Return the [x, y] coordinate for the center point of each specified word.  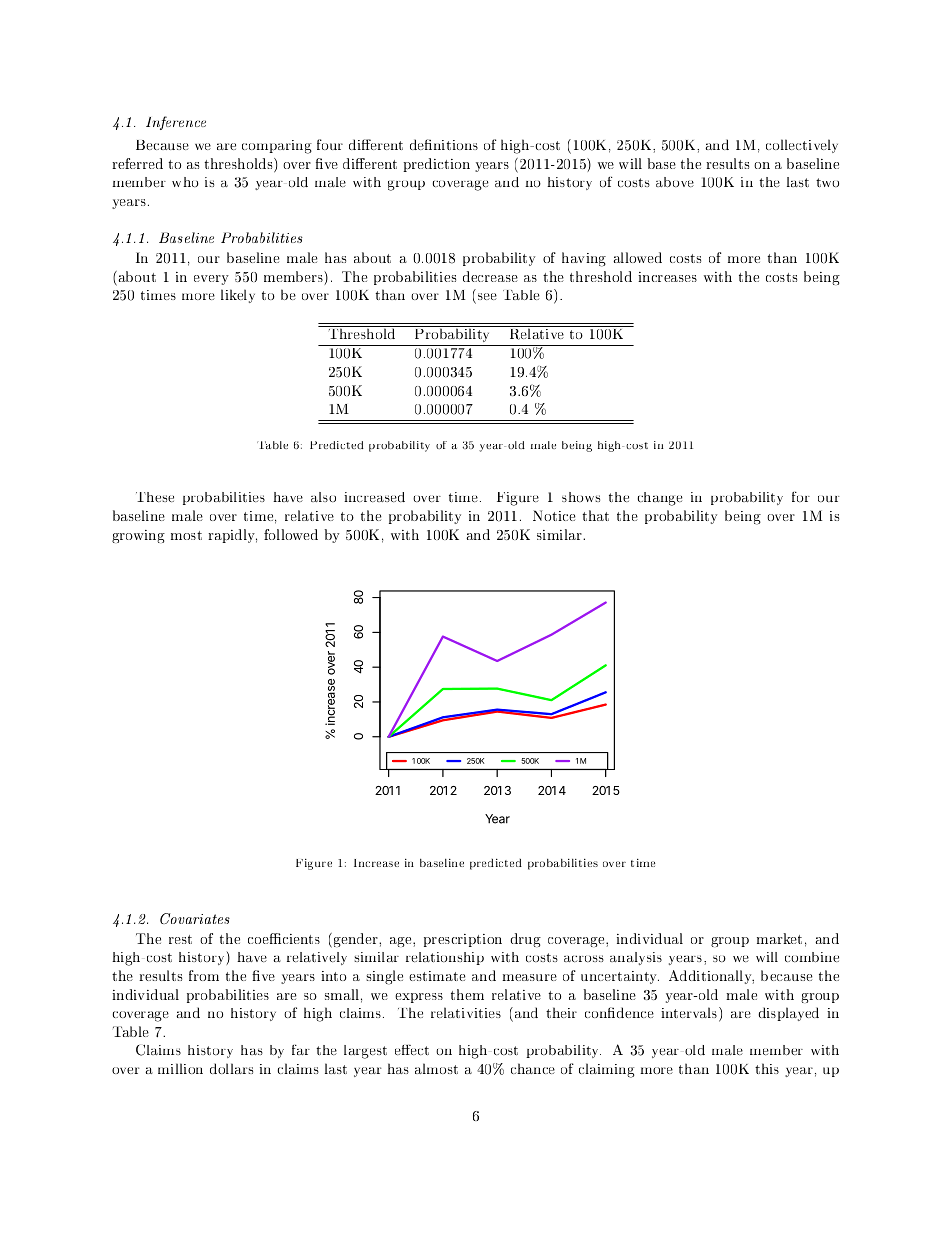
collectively [802, 146]
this [767, 1068]
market [779, 938]
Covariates [195, 918]
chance [533, 1068]
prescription [463, 940]
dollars [231, 1068]
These [155, 497]
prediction [436, 165]
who [185, 182]
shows [581, 497]
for [801, 496]
